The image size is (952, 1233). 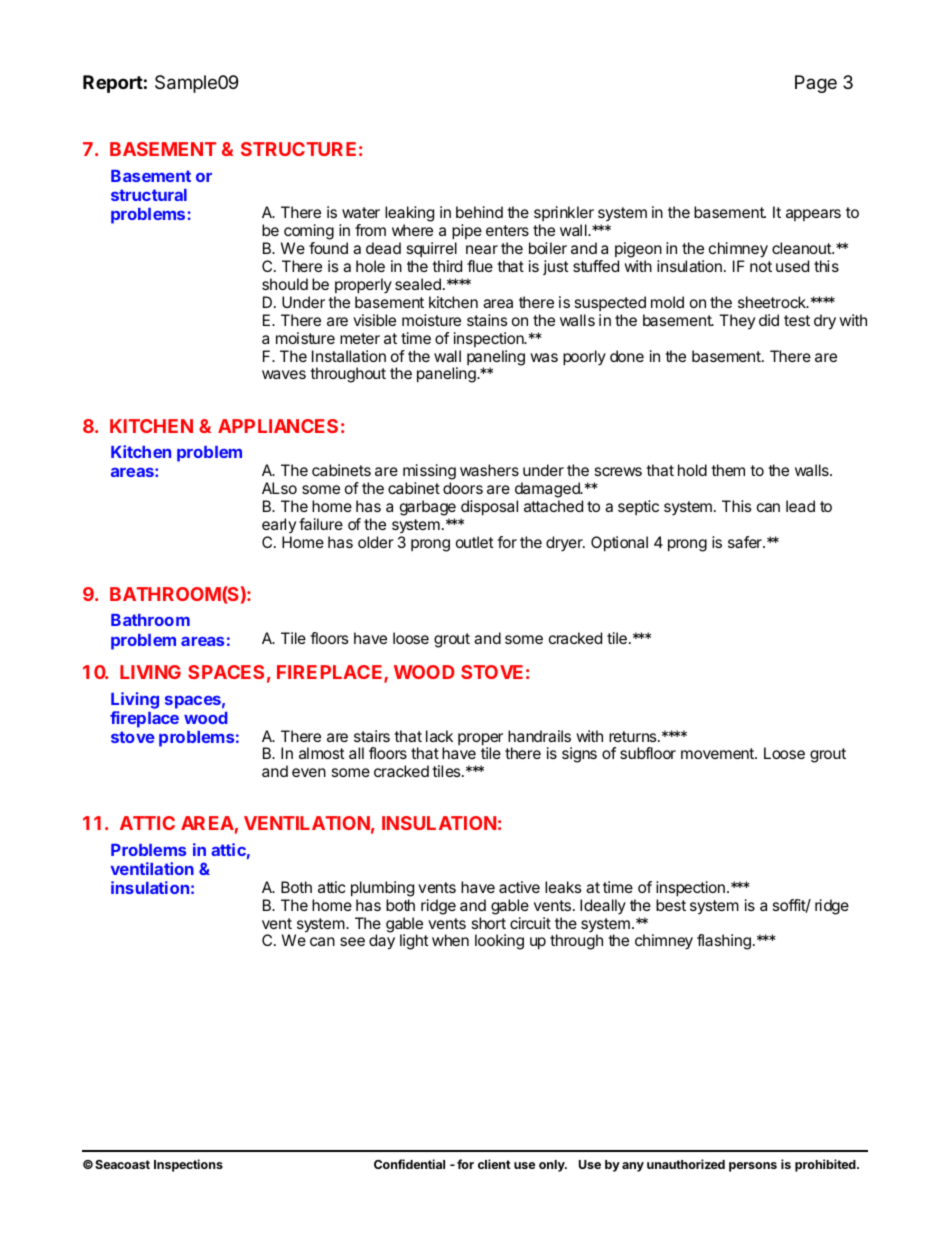 What do you see at coordinates (309, 772) in the image?
I see `even` at bounding box center [309, 772].
